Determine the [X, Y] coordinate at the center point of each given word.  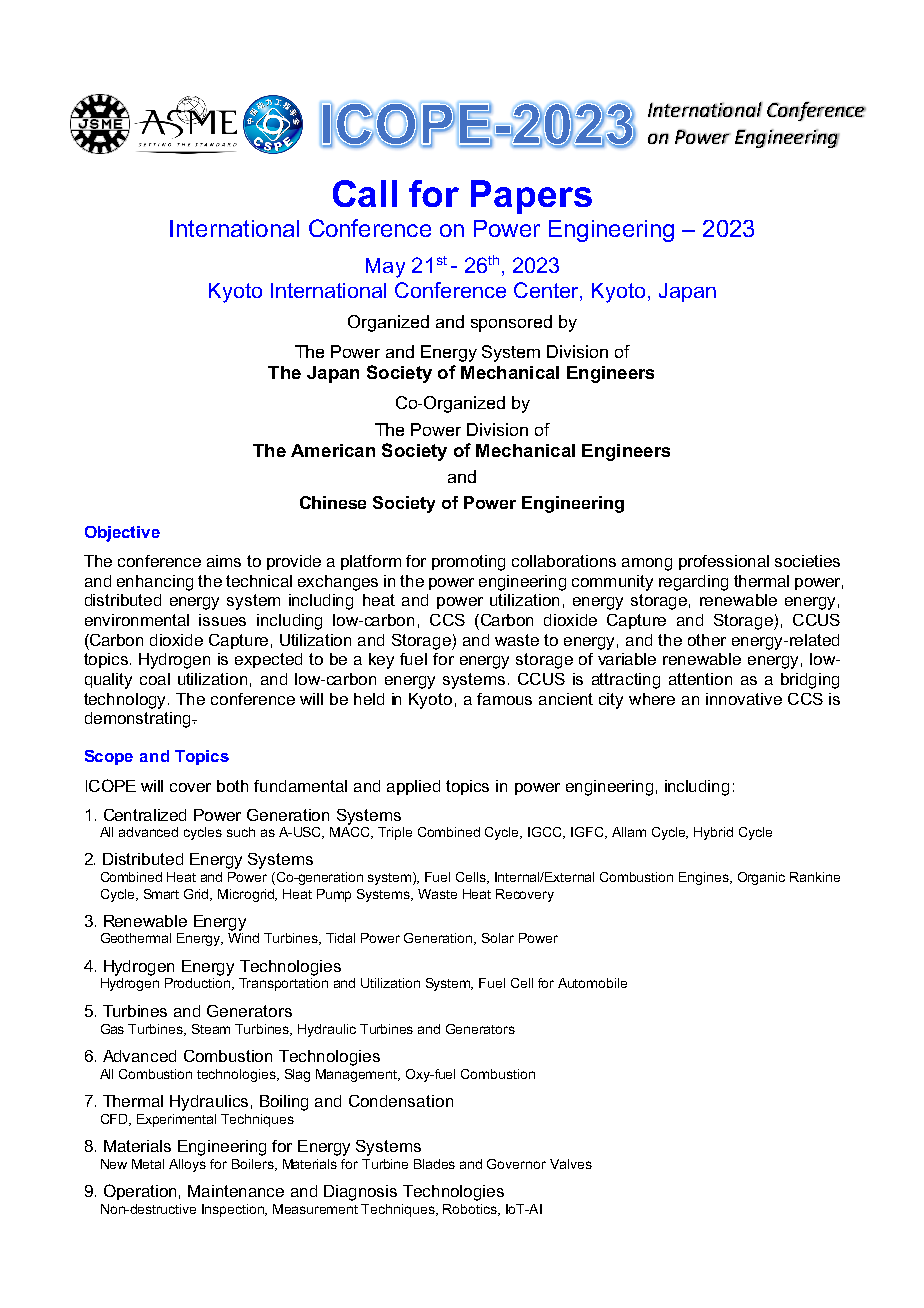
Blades [434, 1164]
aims [224, 561]
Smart [161, 894]
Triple [395, 833]
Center [547, 290]
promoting [468, 563]
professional [724, 562]
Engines [705, 878]
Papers [531, 197]
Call [365, 193]
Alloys [187, 1165]
